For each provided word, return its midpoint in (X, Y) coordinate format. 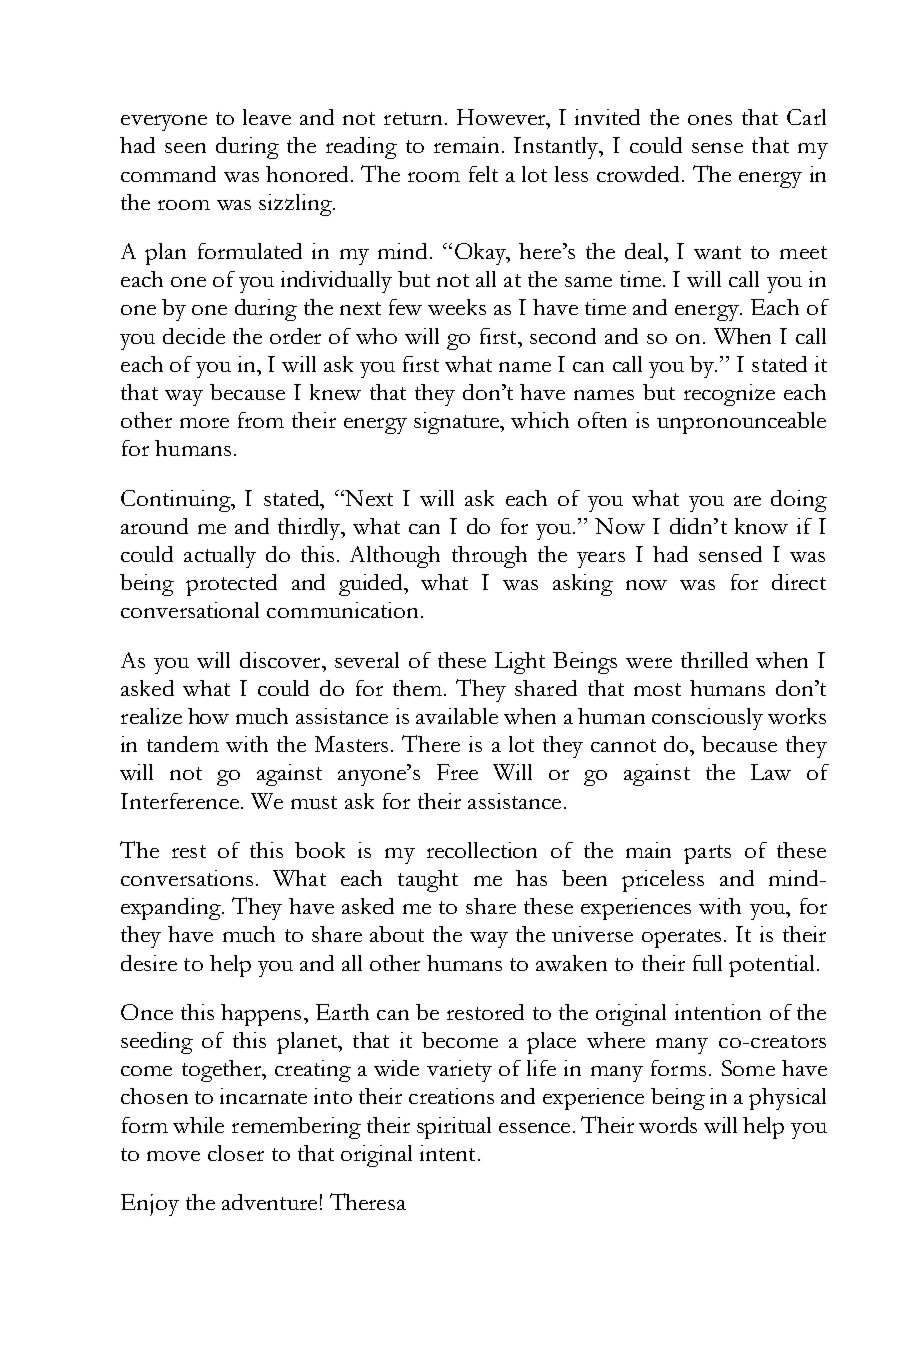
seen (185, 148)
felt (483, 174)
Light (520, 663)
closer (236, 1153)
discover (281, 660)
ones (710, 120)
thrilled (714, 660)
